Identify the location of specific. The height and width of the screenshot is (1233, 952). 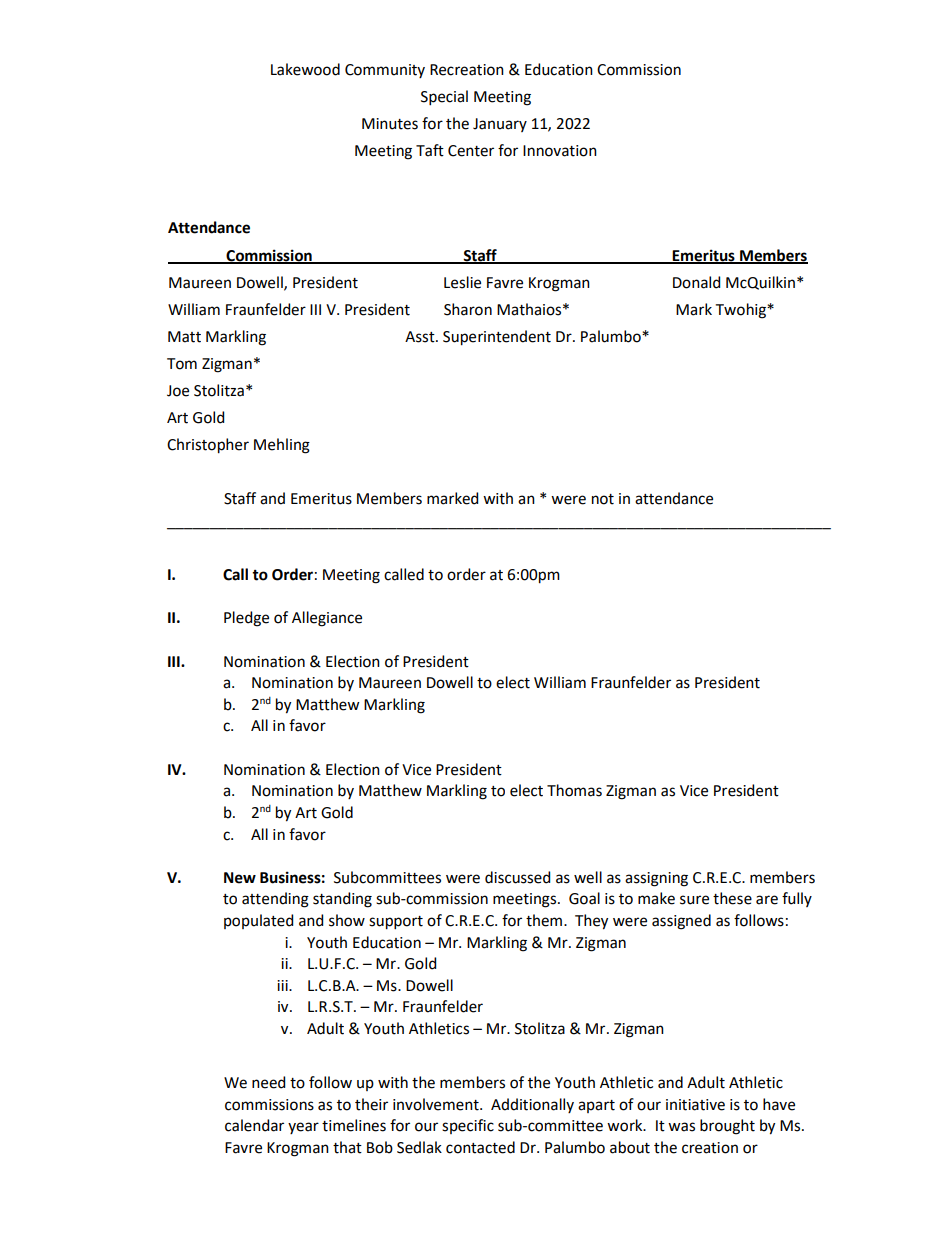
(468, 1126).
